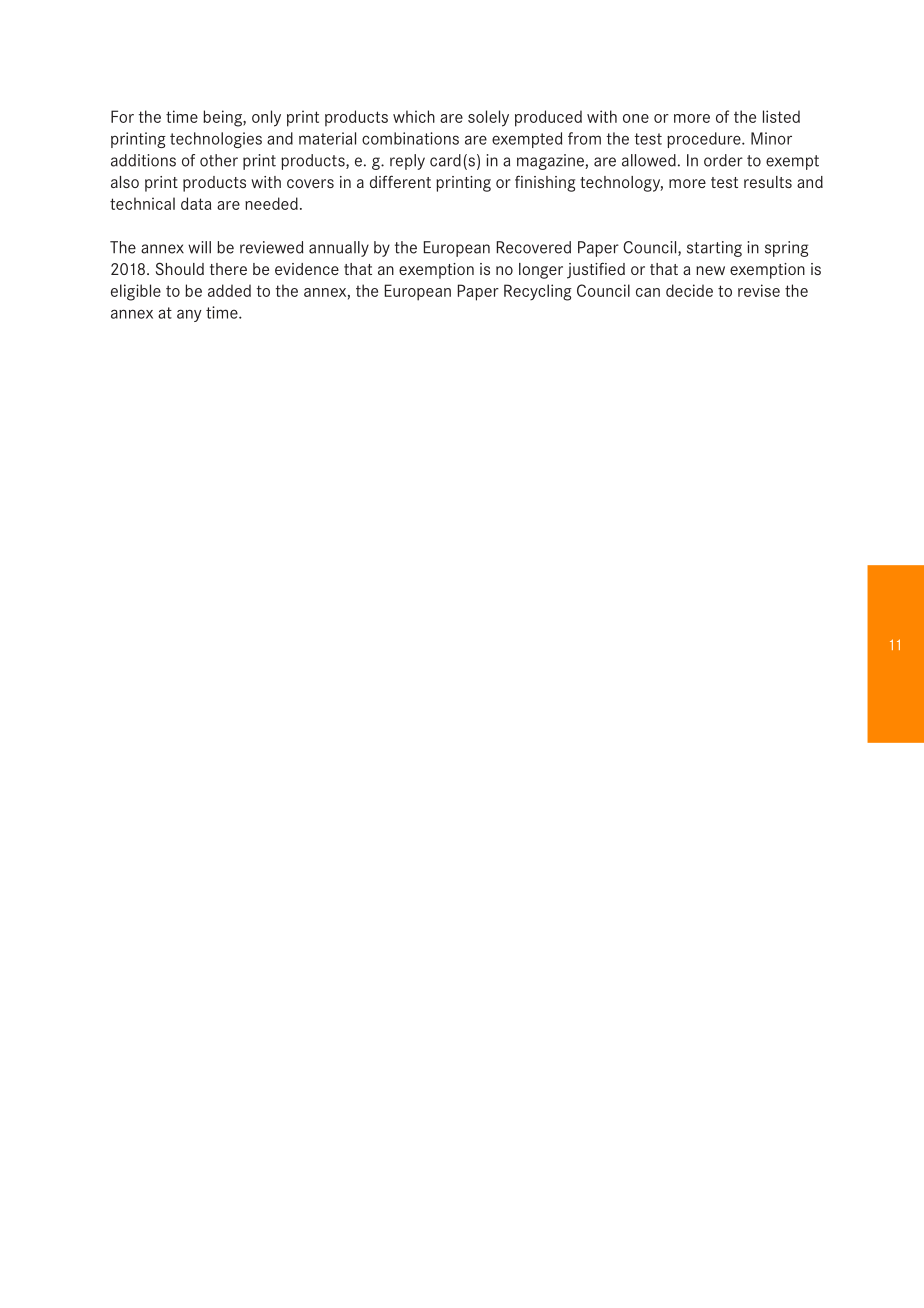 The width and height of the screenshot is (924, 1308). What do you see at coordinates (180, 268) in the screenshot?
I see `Should` at bounding box center [180, 268].
